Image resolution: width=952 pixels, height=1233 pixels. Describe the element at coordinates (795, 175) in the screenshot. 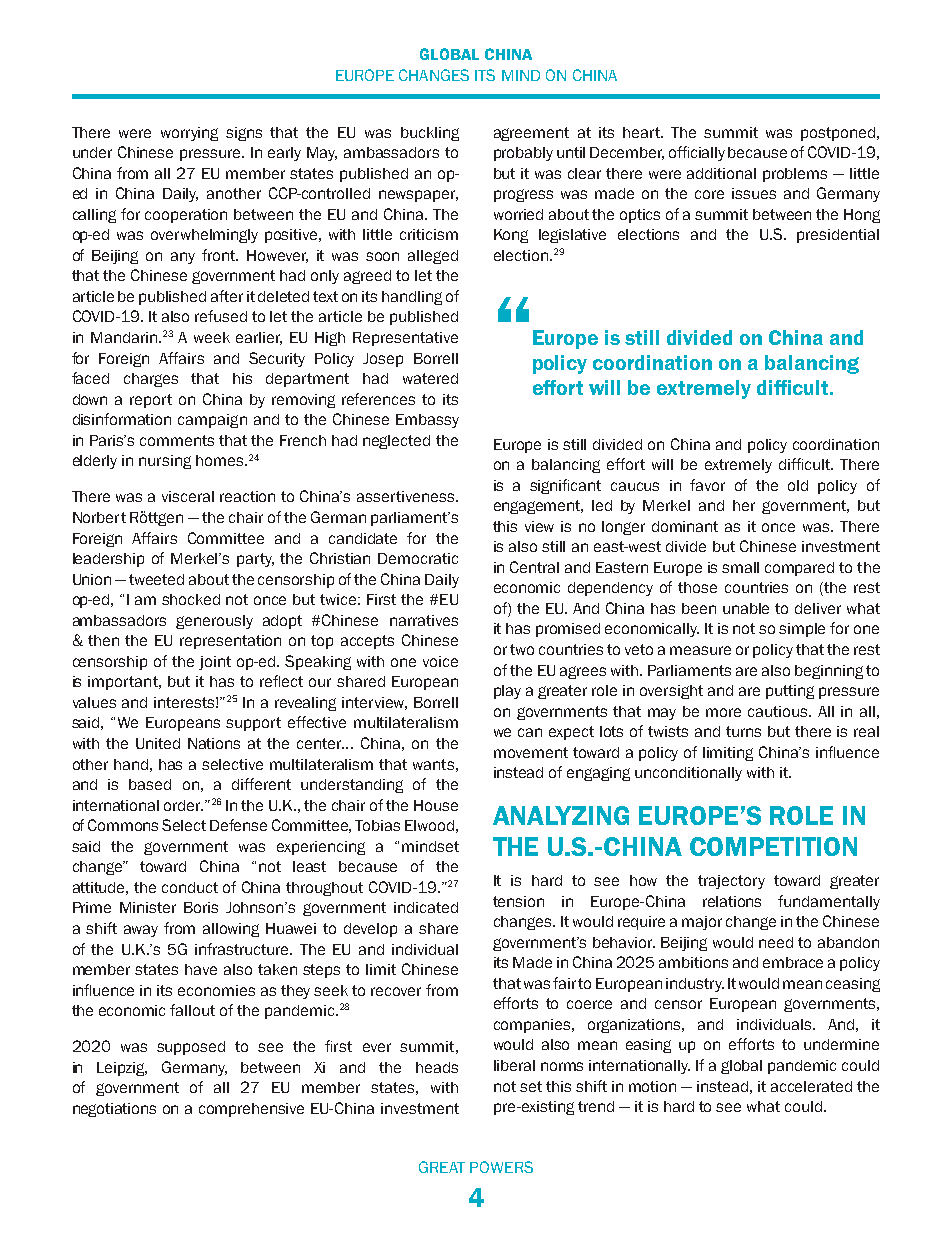

I see `problems` at that location.
